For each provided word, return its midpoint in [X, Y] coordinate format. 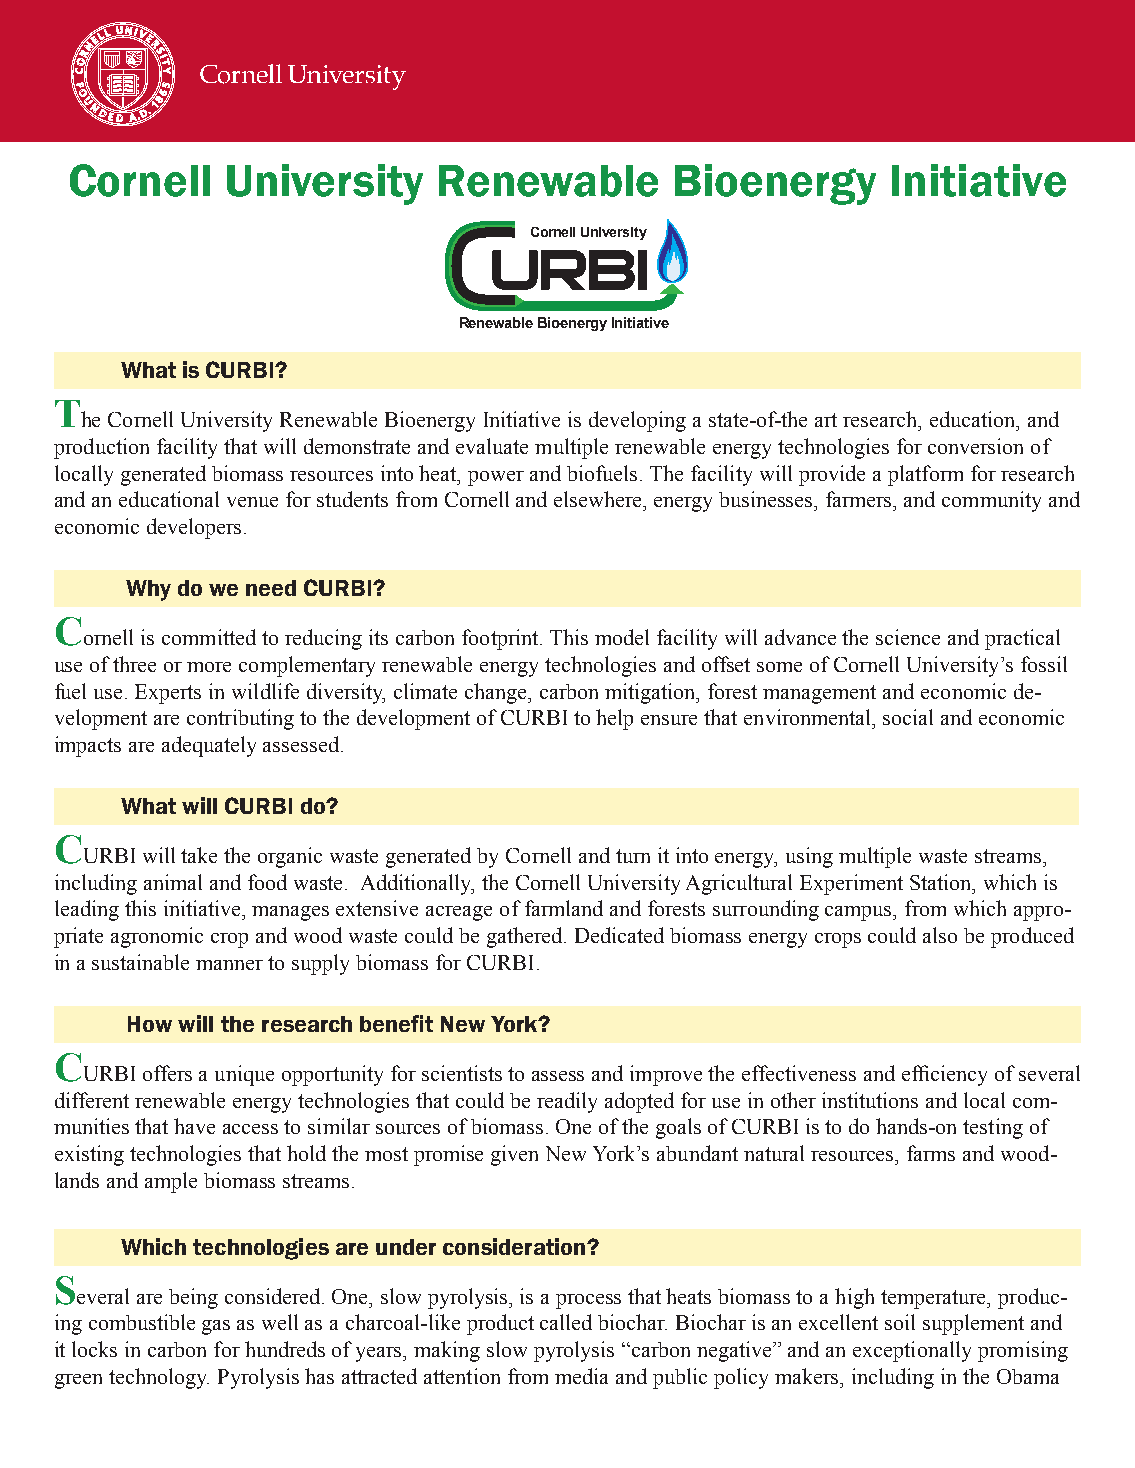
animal [173, 882]
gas [216, 1327]
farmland [564, 908]
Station [942, 882]
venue [252, 502]
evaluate [492, 446]
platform [925, 475]
